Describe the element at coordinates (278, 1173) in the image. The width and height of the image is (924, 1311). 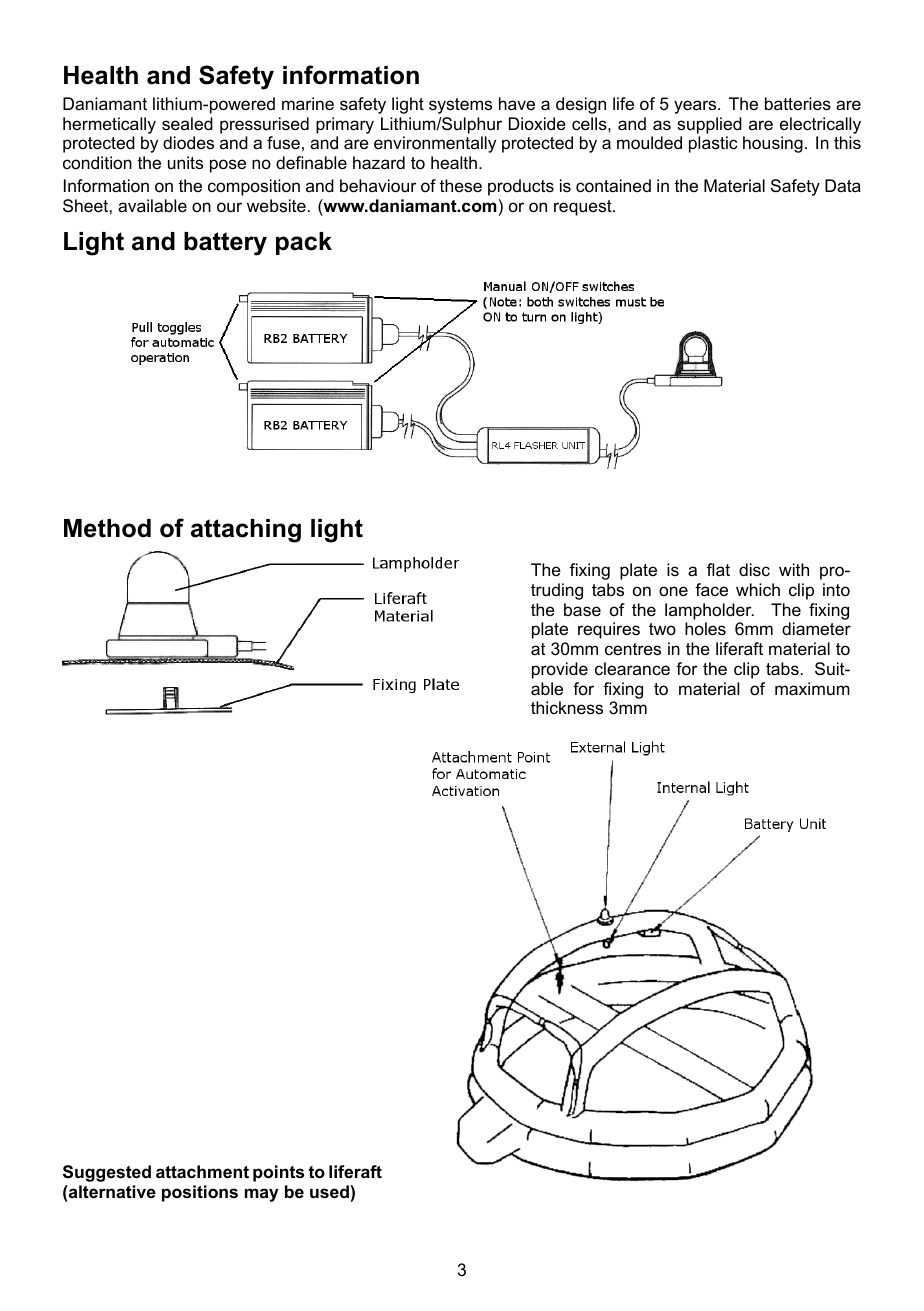
I see `points` at that location.
